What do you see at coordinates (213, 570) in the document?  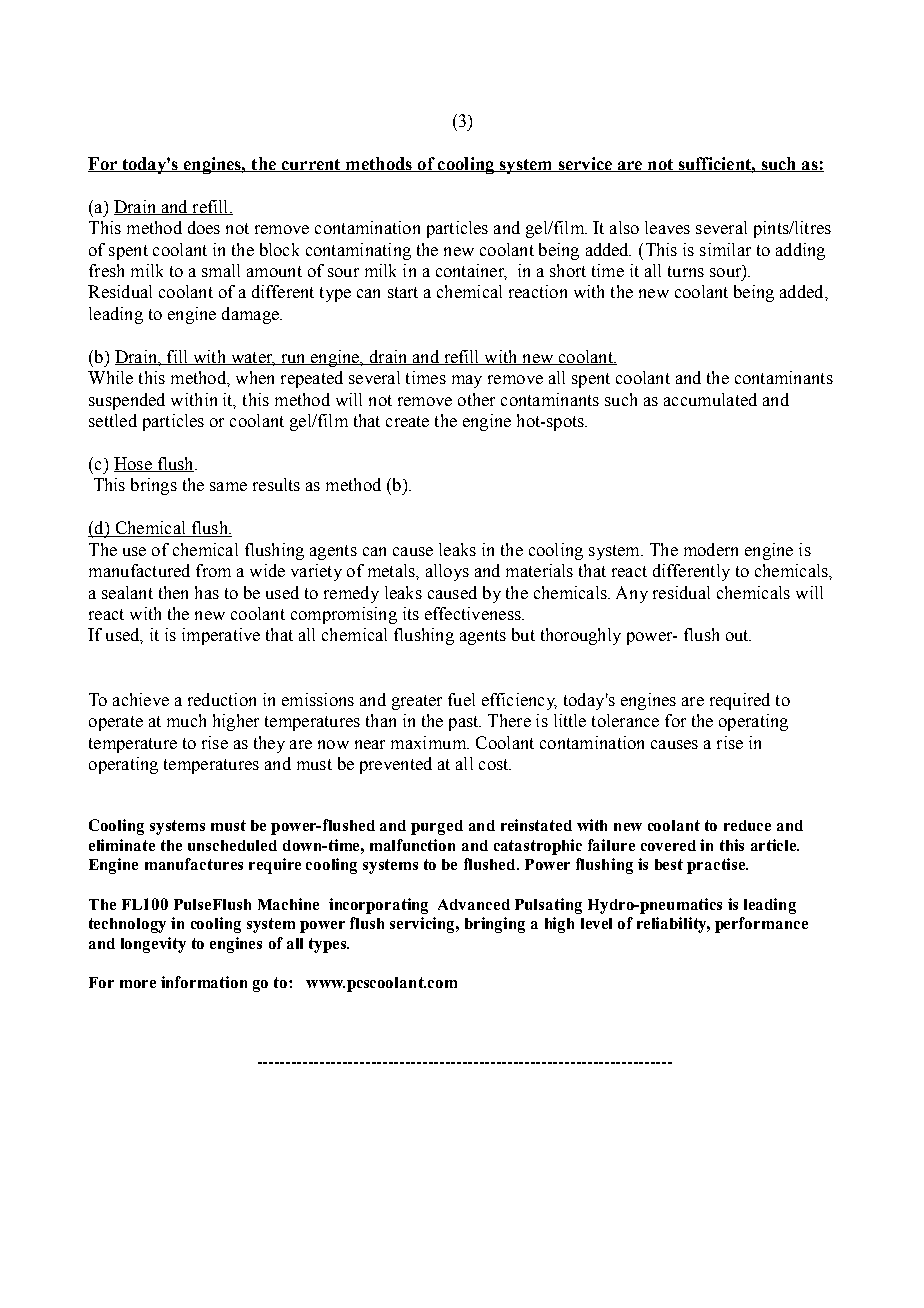 I see `from` at bounding box center [213, 570].
